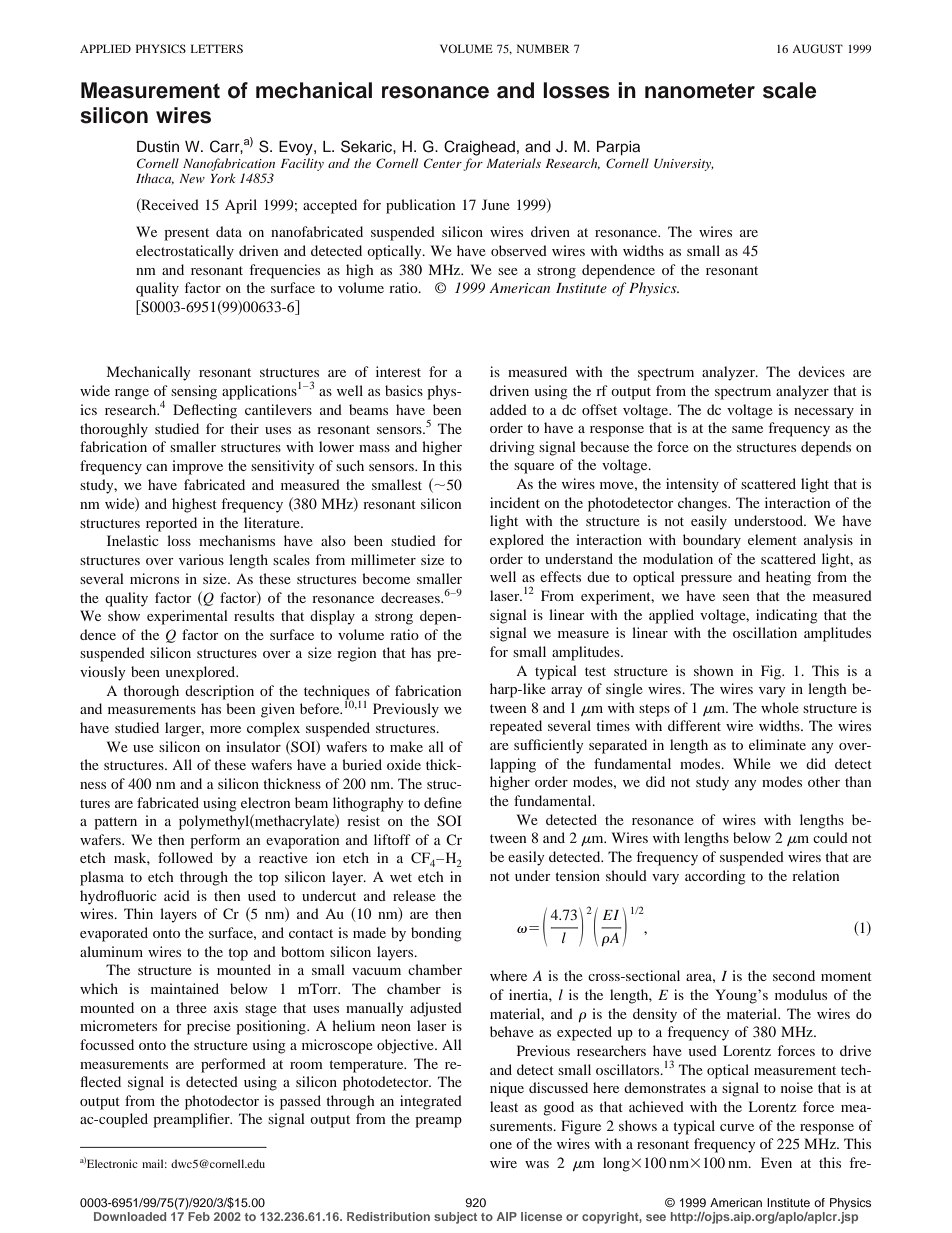  I want to click on bonding, so click(436, 934).
